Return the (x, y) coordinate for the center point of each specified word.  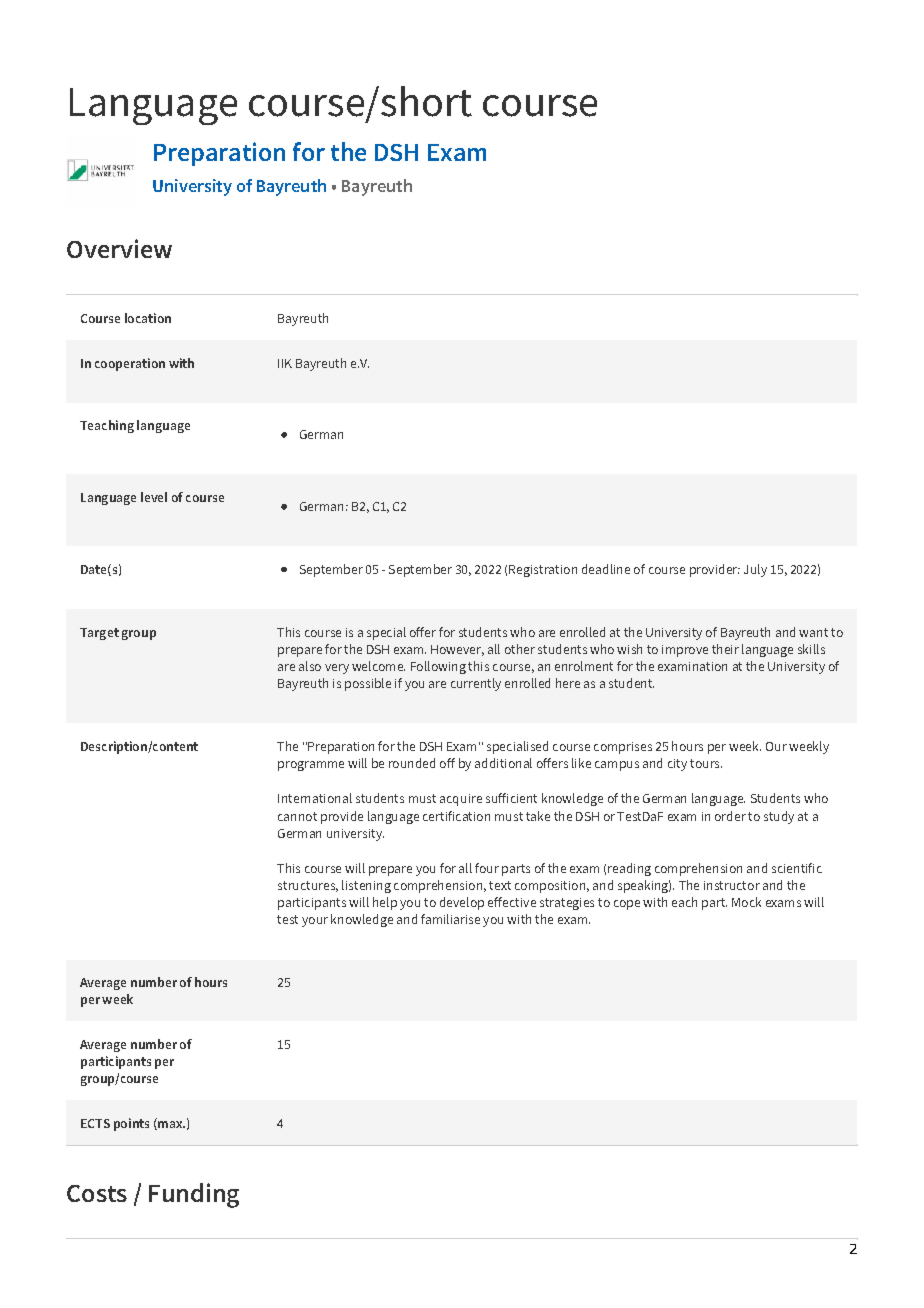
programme (311, 766)
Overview (119, 248)
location (148, 318)
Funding (194, 1195)
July (755, 570)
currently (476, 684)
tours (706, 763)
